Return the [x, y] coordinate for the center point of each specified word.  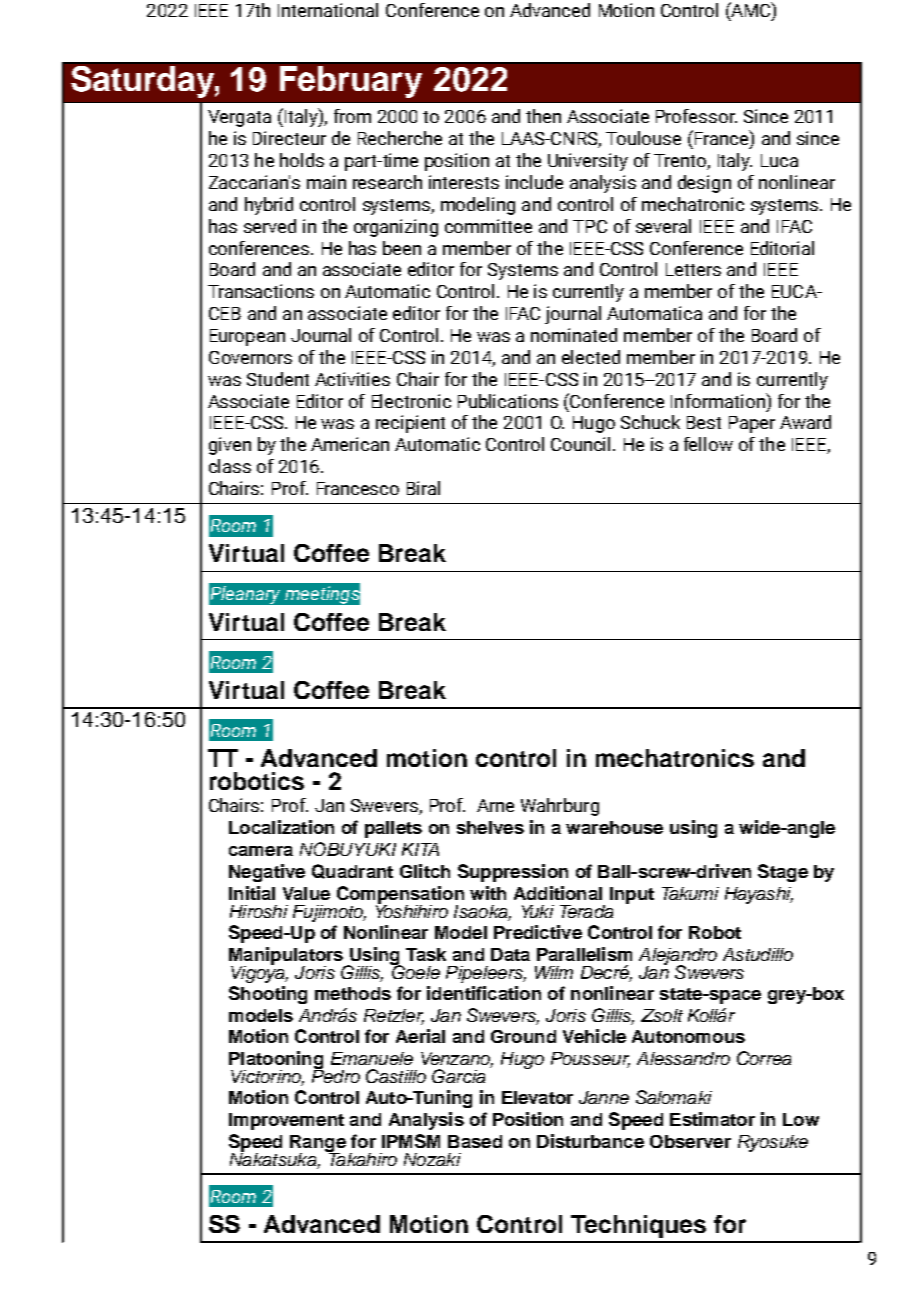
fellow [708, 444]
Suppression [513, 873]
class [230, 466]
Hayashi [759, 895]
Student [278, 379]
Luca [779, 160]
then [543, 116]
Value [306, 893]
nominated [574, 335]
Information [719, 400]
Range [318, 1145]
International [328, 10]
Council [580, 444]
